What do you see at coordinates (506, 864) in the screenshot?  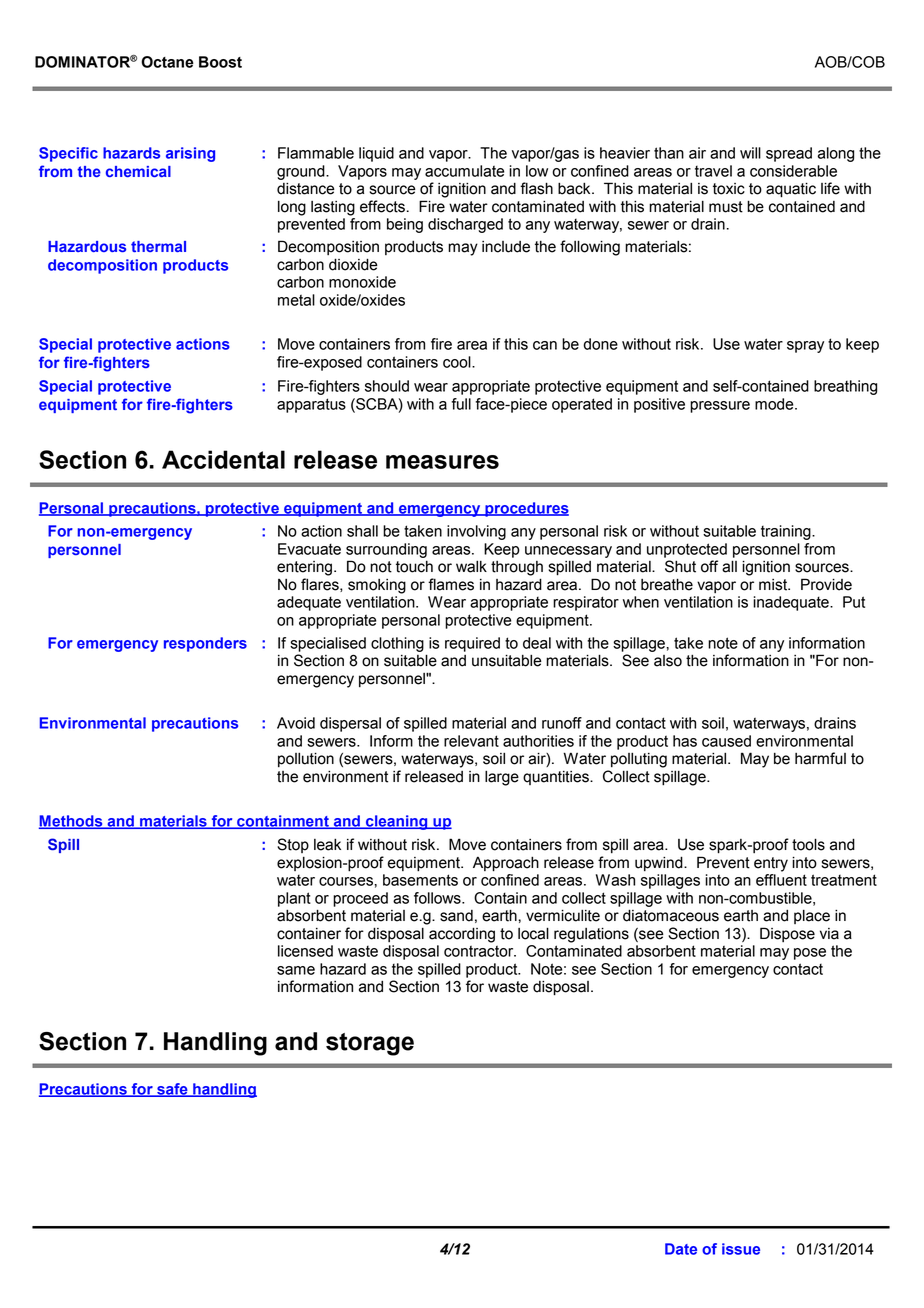 I see `Approach` at bounding box center [506, 864].
